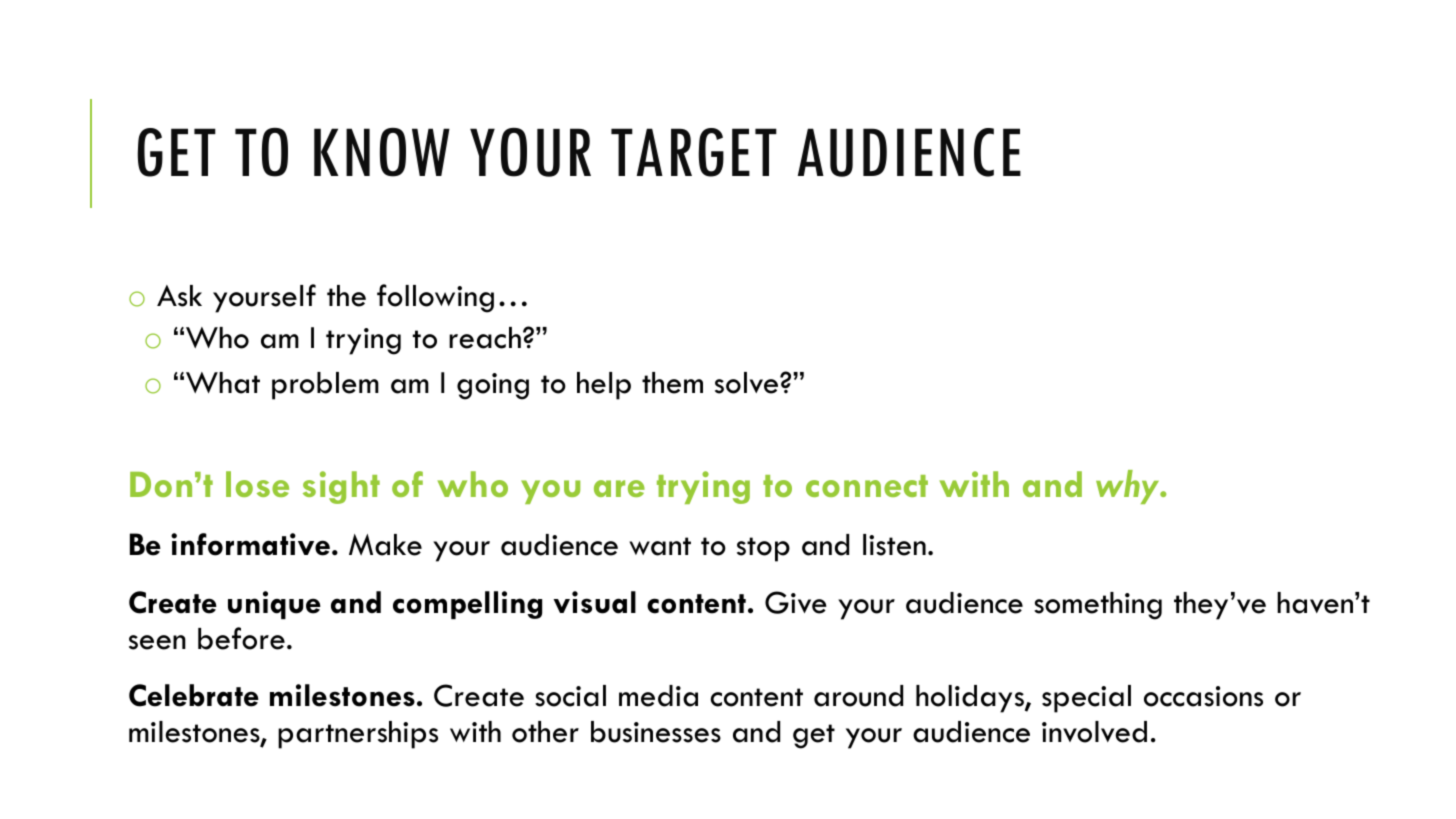  I want to click on solve, so click(748, 383).
